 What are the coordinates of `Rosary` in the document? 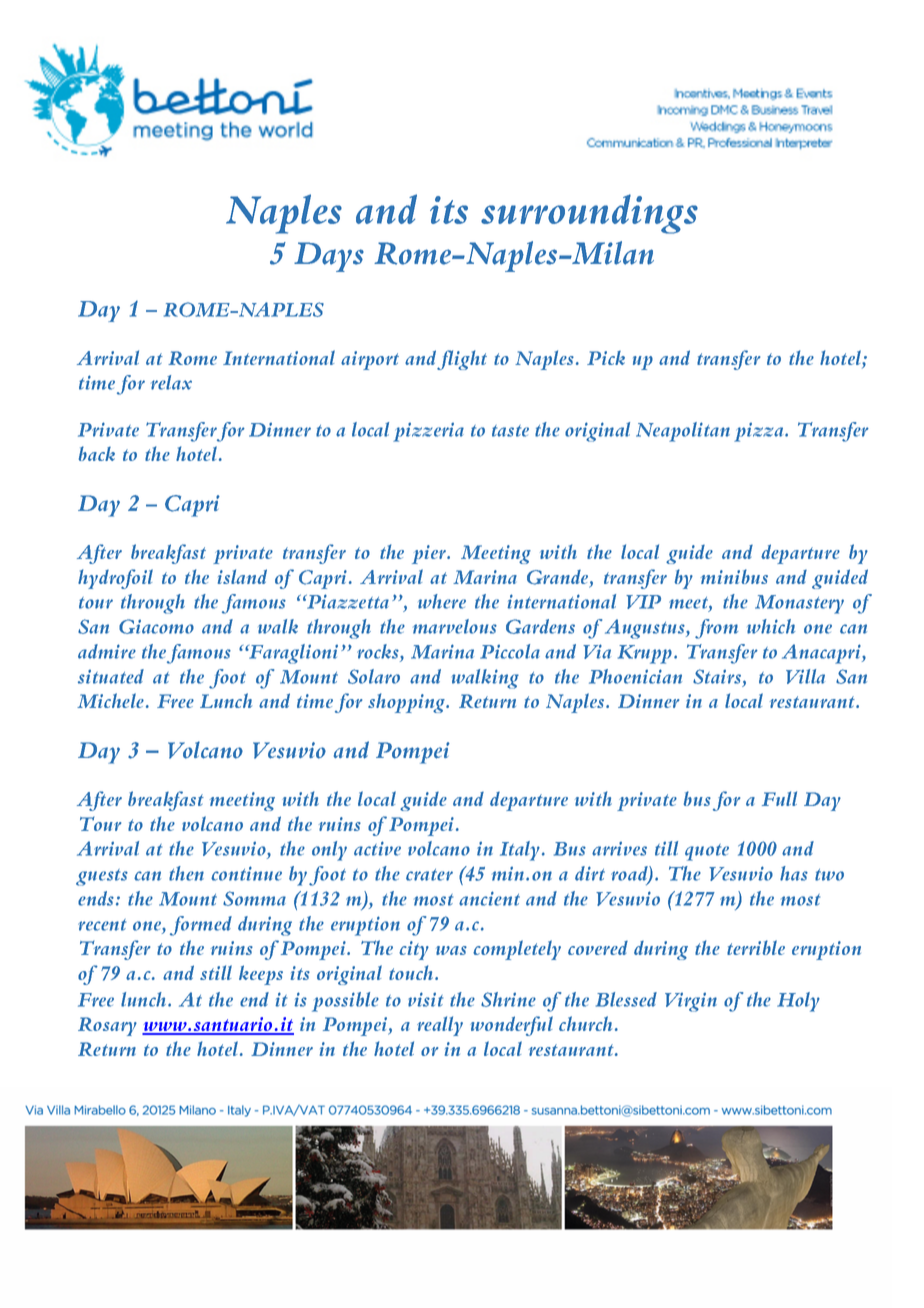 It's located at (107, 1026).
